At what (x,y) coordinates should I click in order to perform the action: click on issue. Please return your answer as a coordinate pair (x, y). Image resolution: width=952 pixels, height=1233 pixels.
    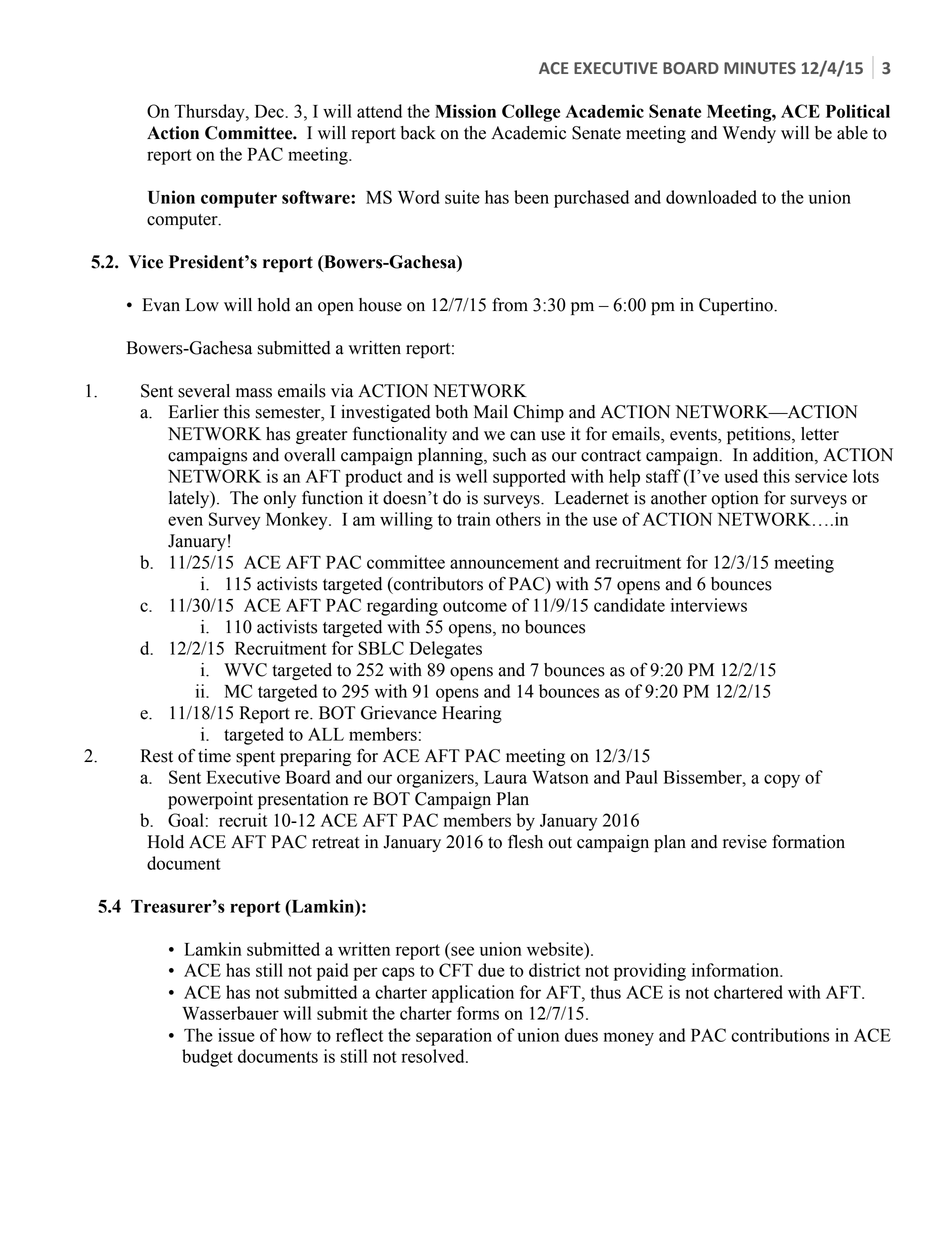
    Looking at the image, I should click on (236, 1035).
